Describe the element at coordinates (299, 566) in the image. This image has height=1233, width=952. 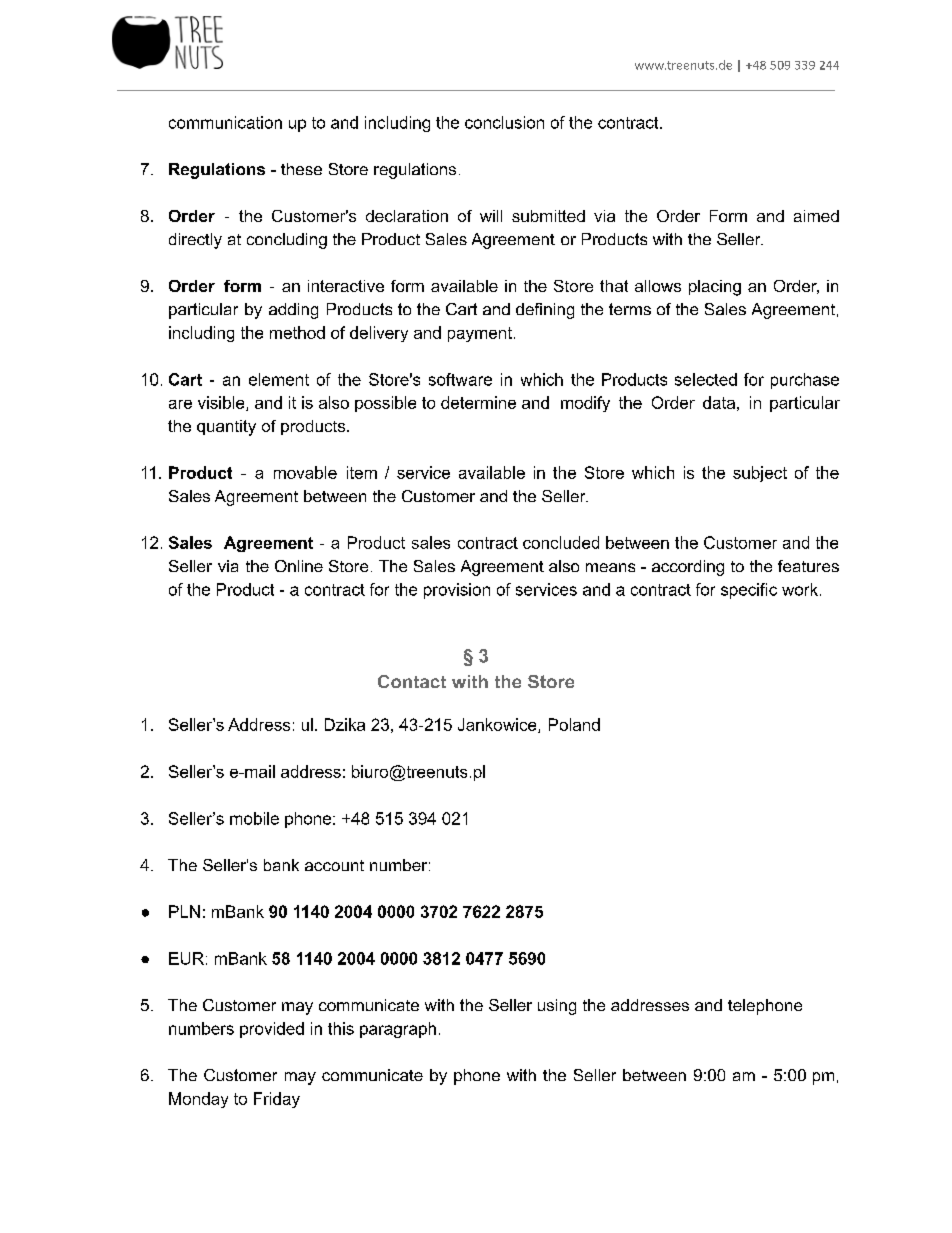
I see `Online` at that location.
